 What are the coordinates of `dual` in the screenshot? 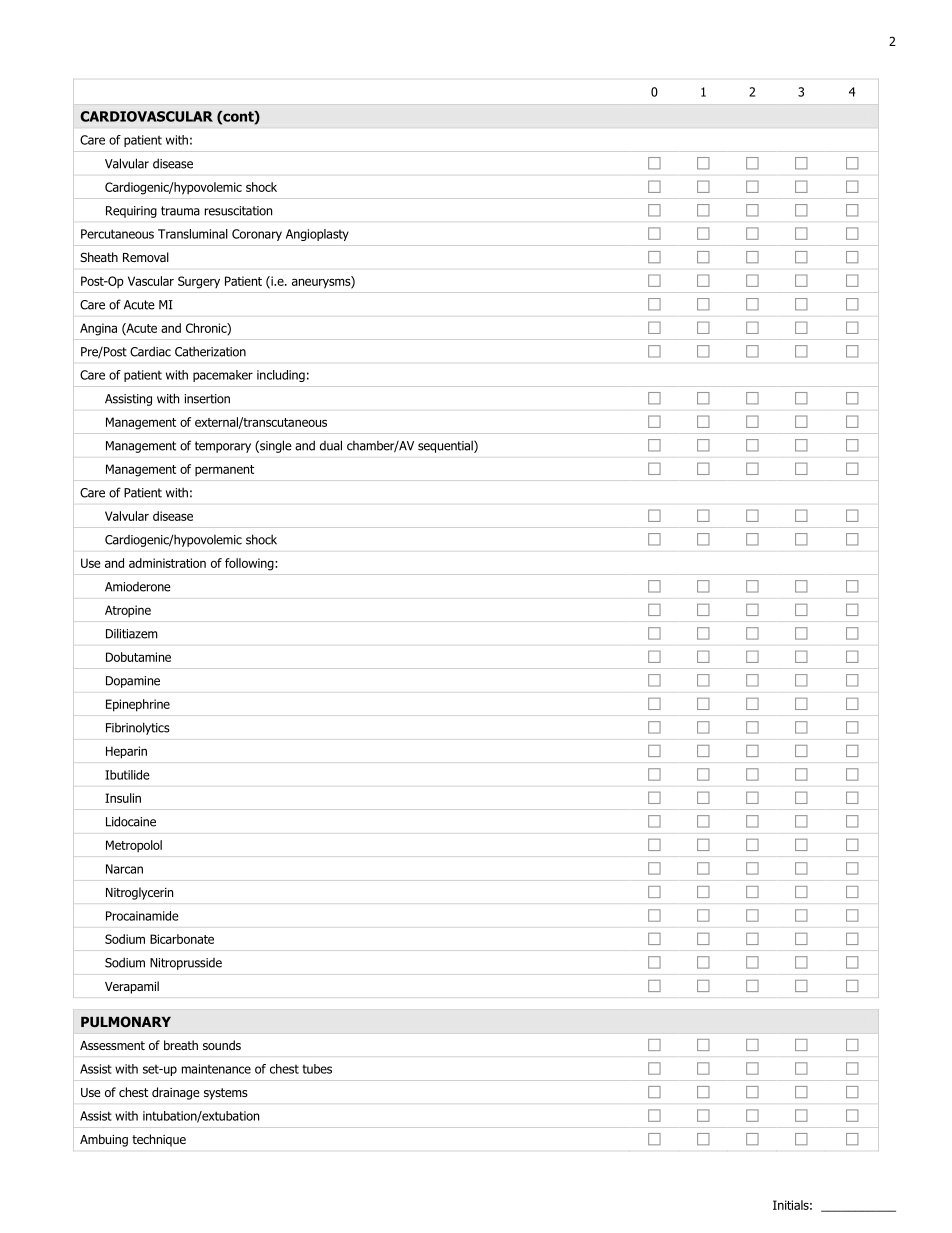 It's located at (331, 445).
